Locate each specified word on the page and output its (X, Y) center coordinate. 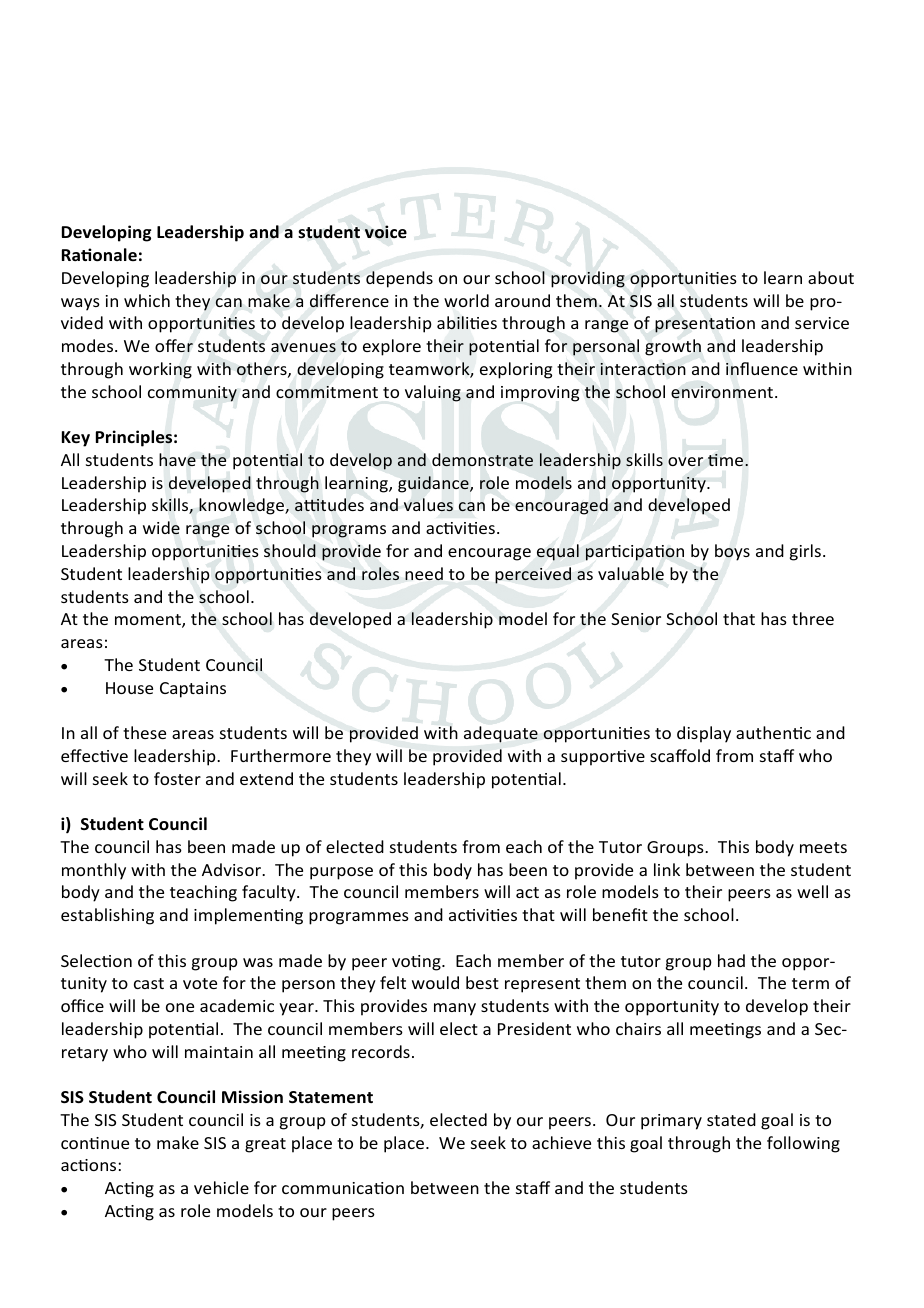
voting (417, 963)
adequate (501, 734)
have (177, 459)
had (731, 960)
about (831, 277)
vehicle (221, 1187)
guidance (434, 484)
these (144, 732)
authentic (773, 732)
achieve (561, 1142)
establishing (107, 916)
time (727, 460)
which (147, 300)
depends (399, 279)
